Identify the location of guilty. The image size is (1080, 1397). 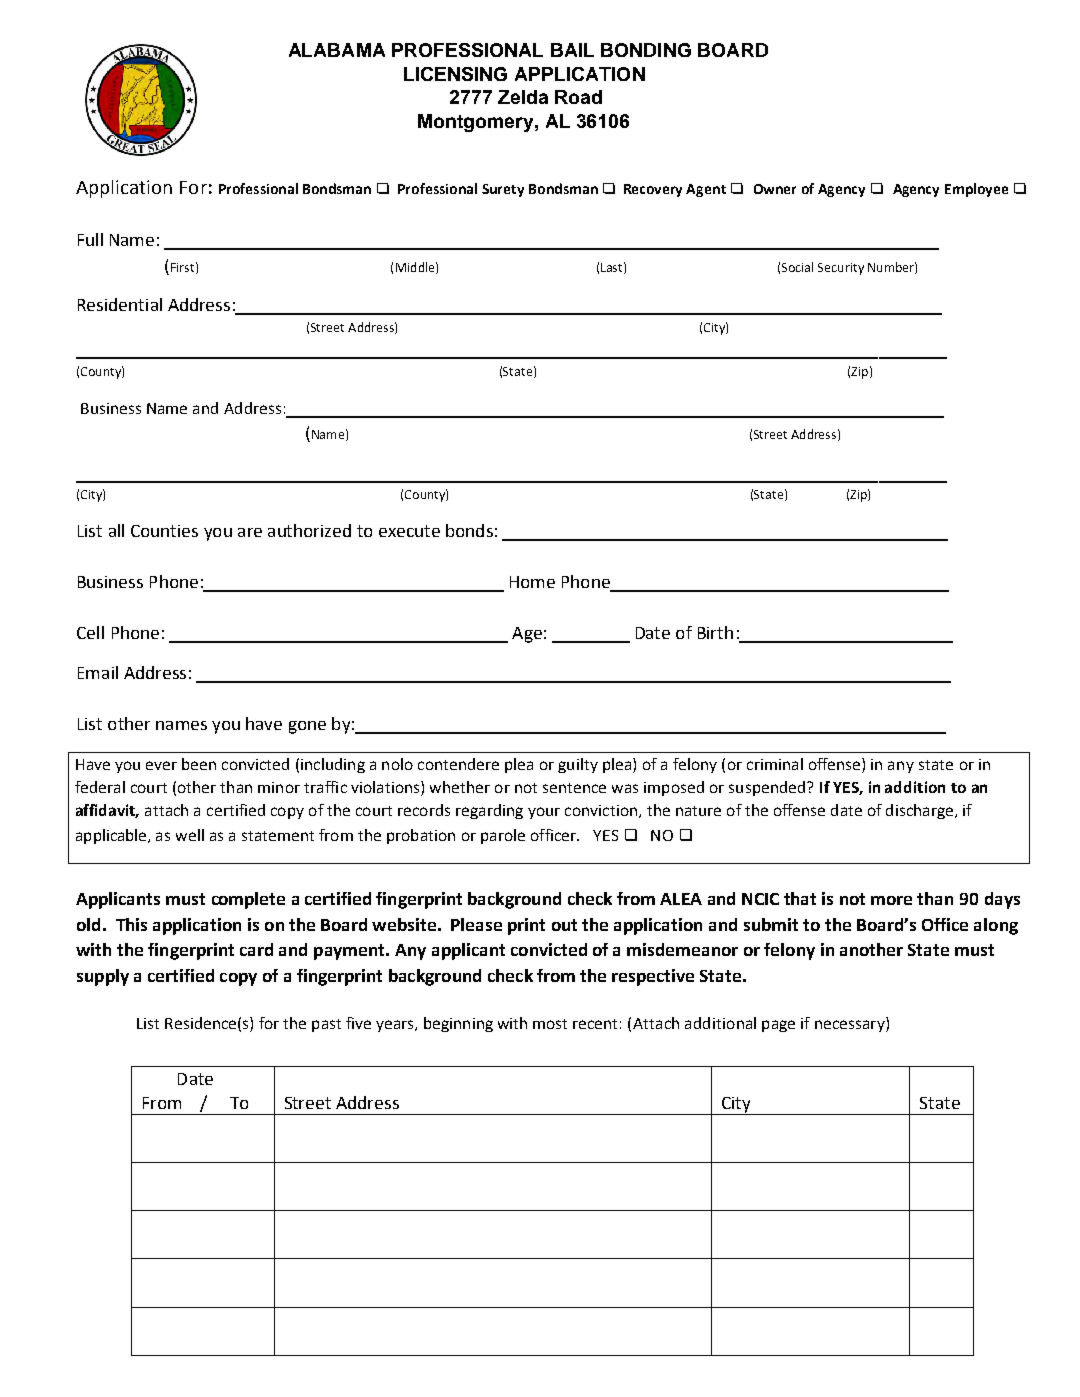
(578, 765).
